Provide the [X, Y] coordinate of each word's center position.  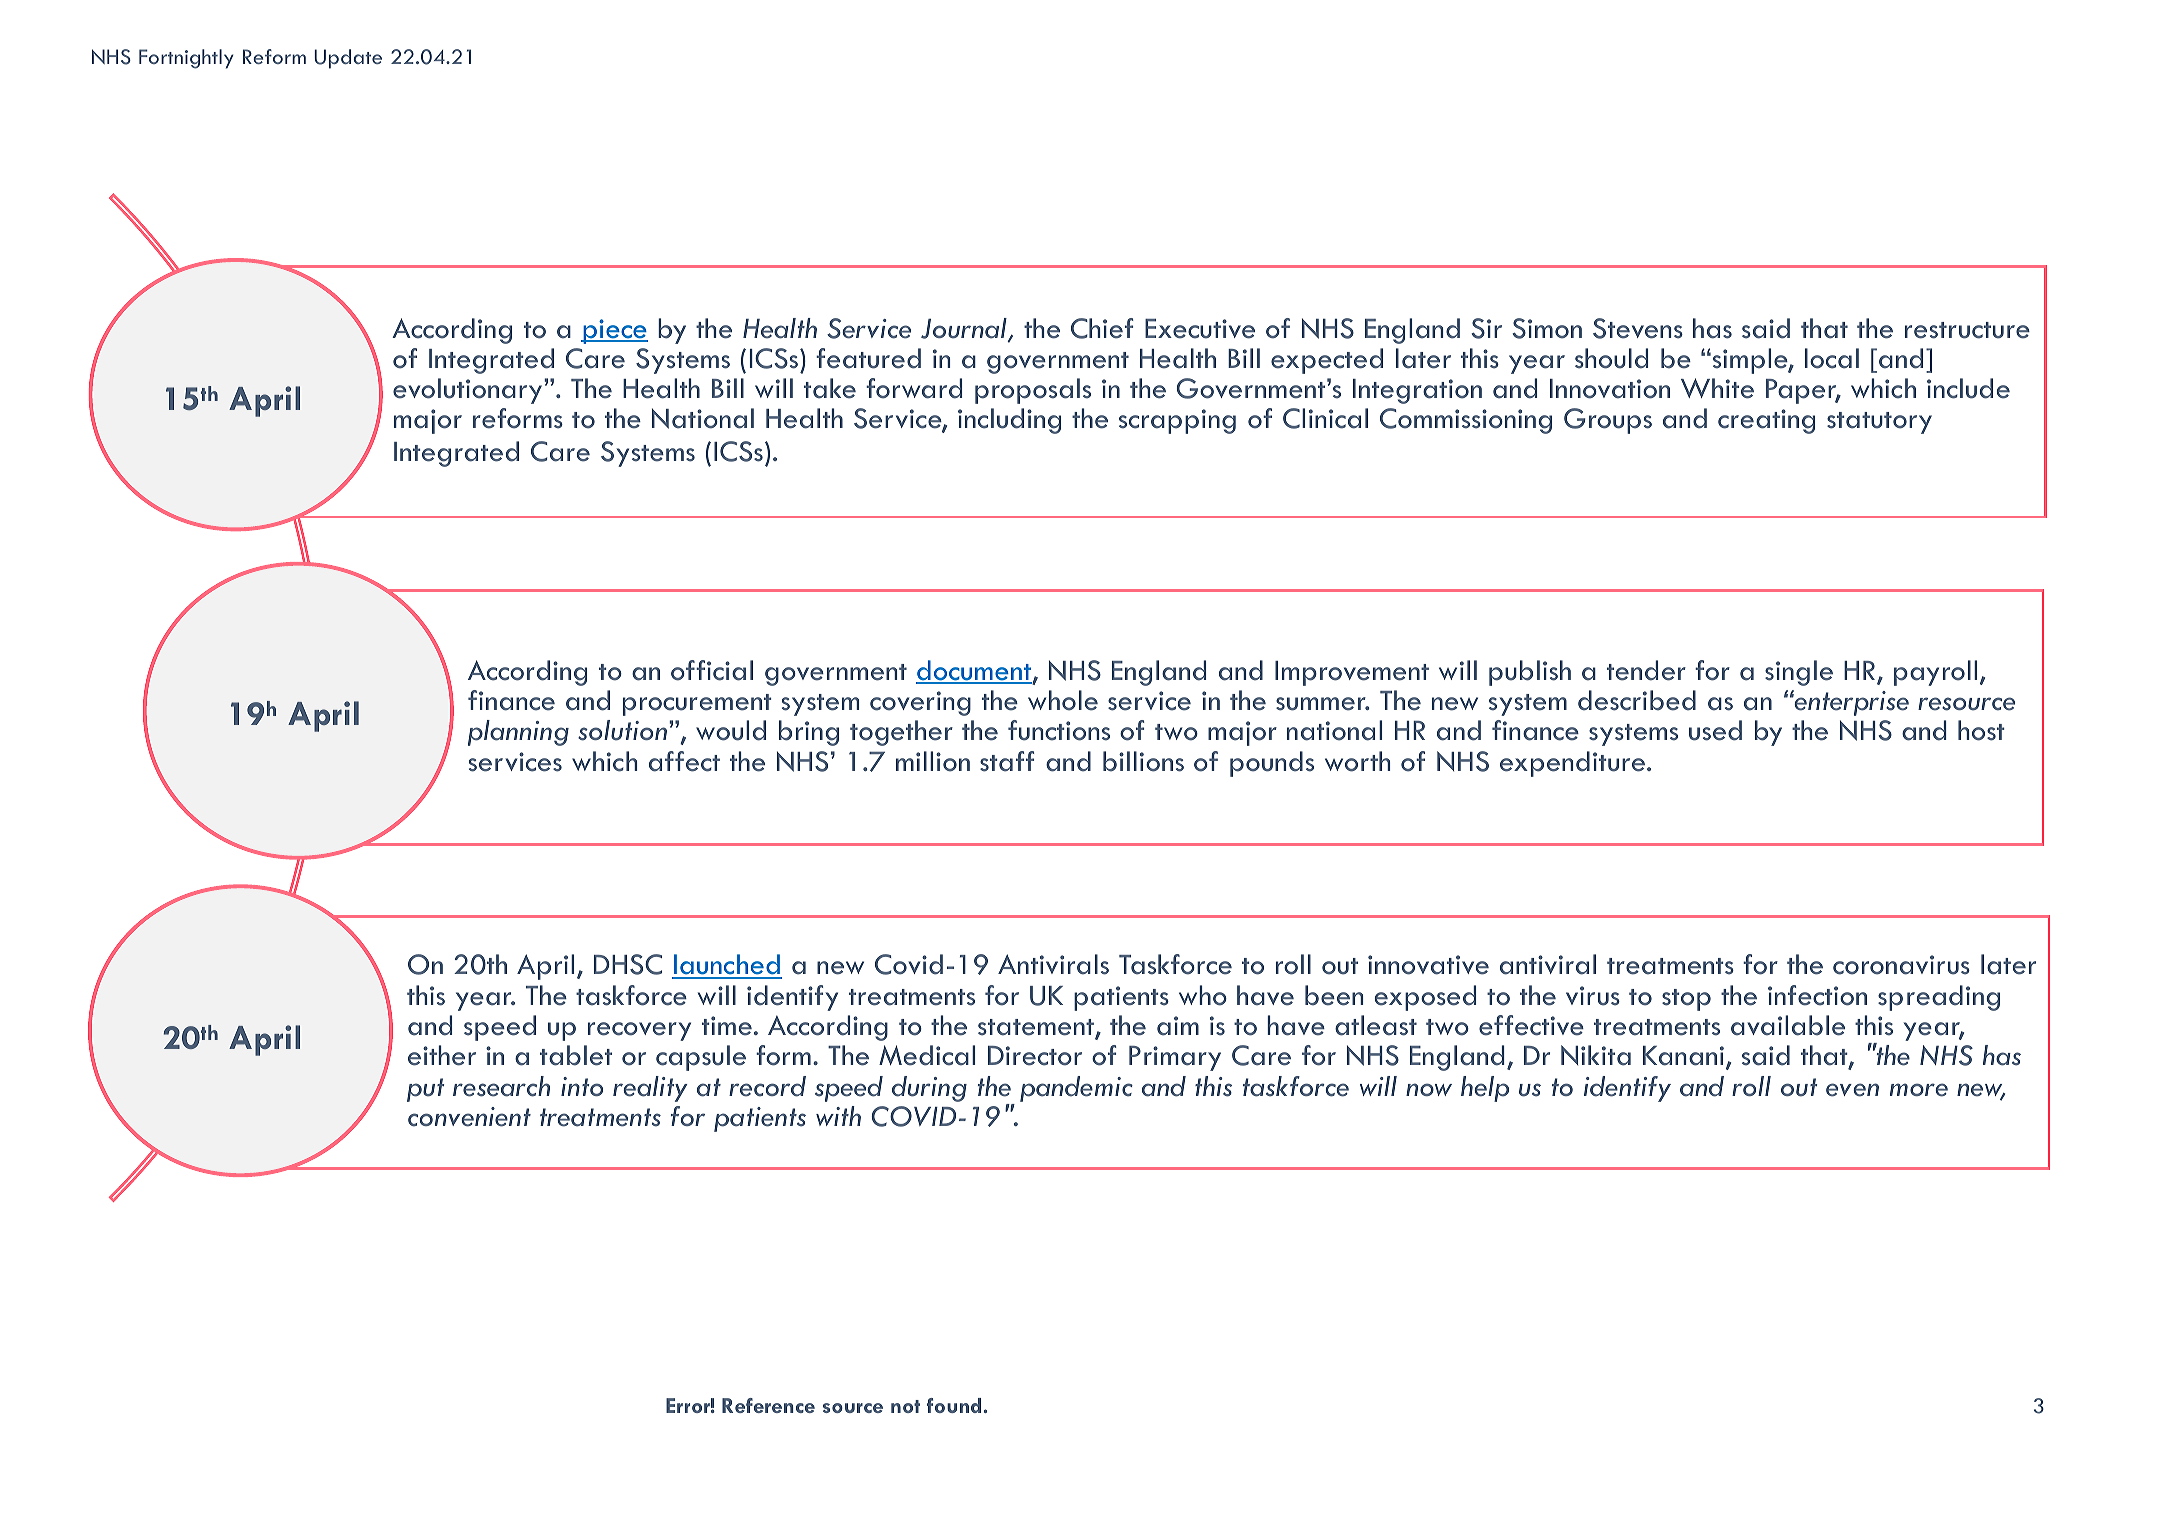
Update [348, 59]
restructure [1967, 330]
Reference [768, 1405]
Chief [1102, 328]
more [1919, 1090]
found [954, 1405]
